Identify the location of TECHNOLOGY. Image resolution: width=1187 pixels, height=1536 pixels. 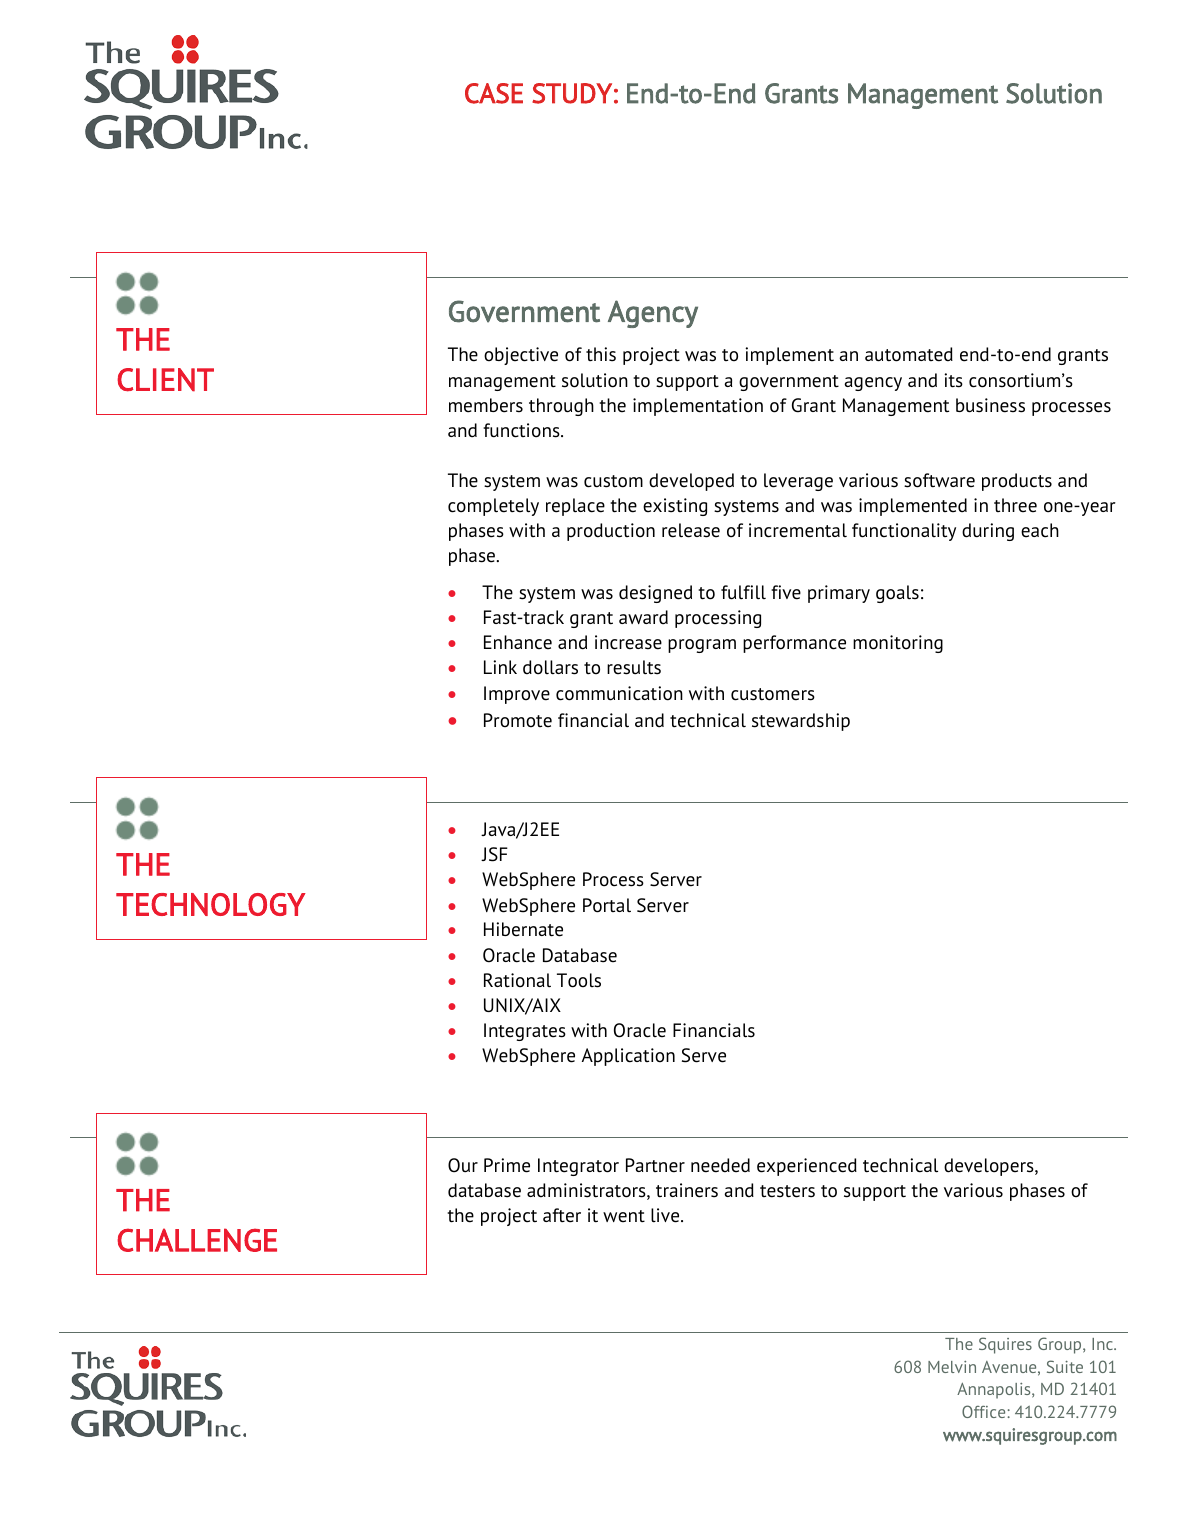
(211, 904).
